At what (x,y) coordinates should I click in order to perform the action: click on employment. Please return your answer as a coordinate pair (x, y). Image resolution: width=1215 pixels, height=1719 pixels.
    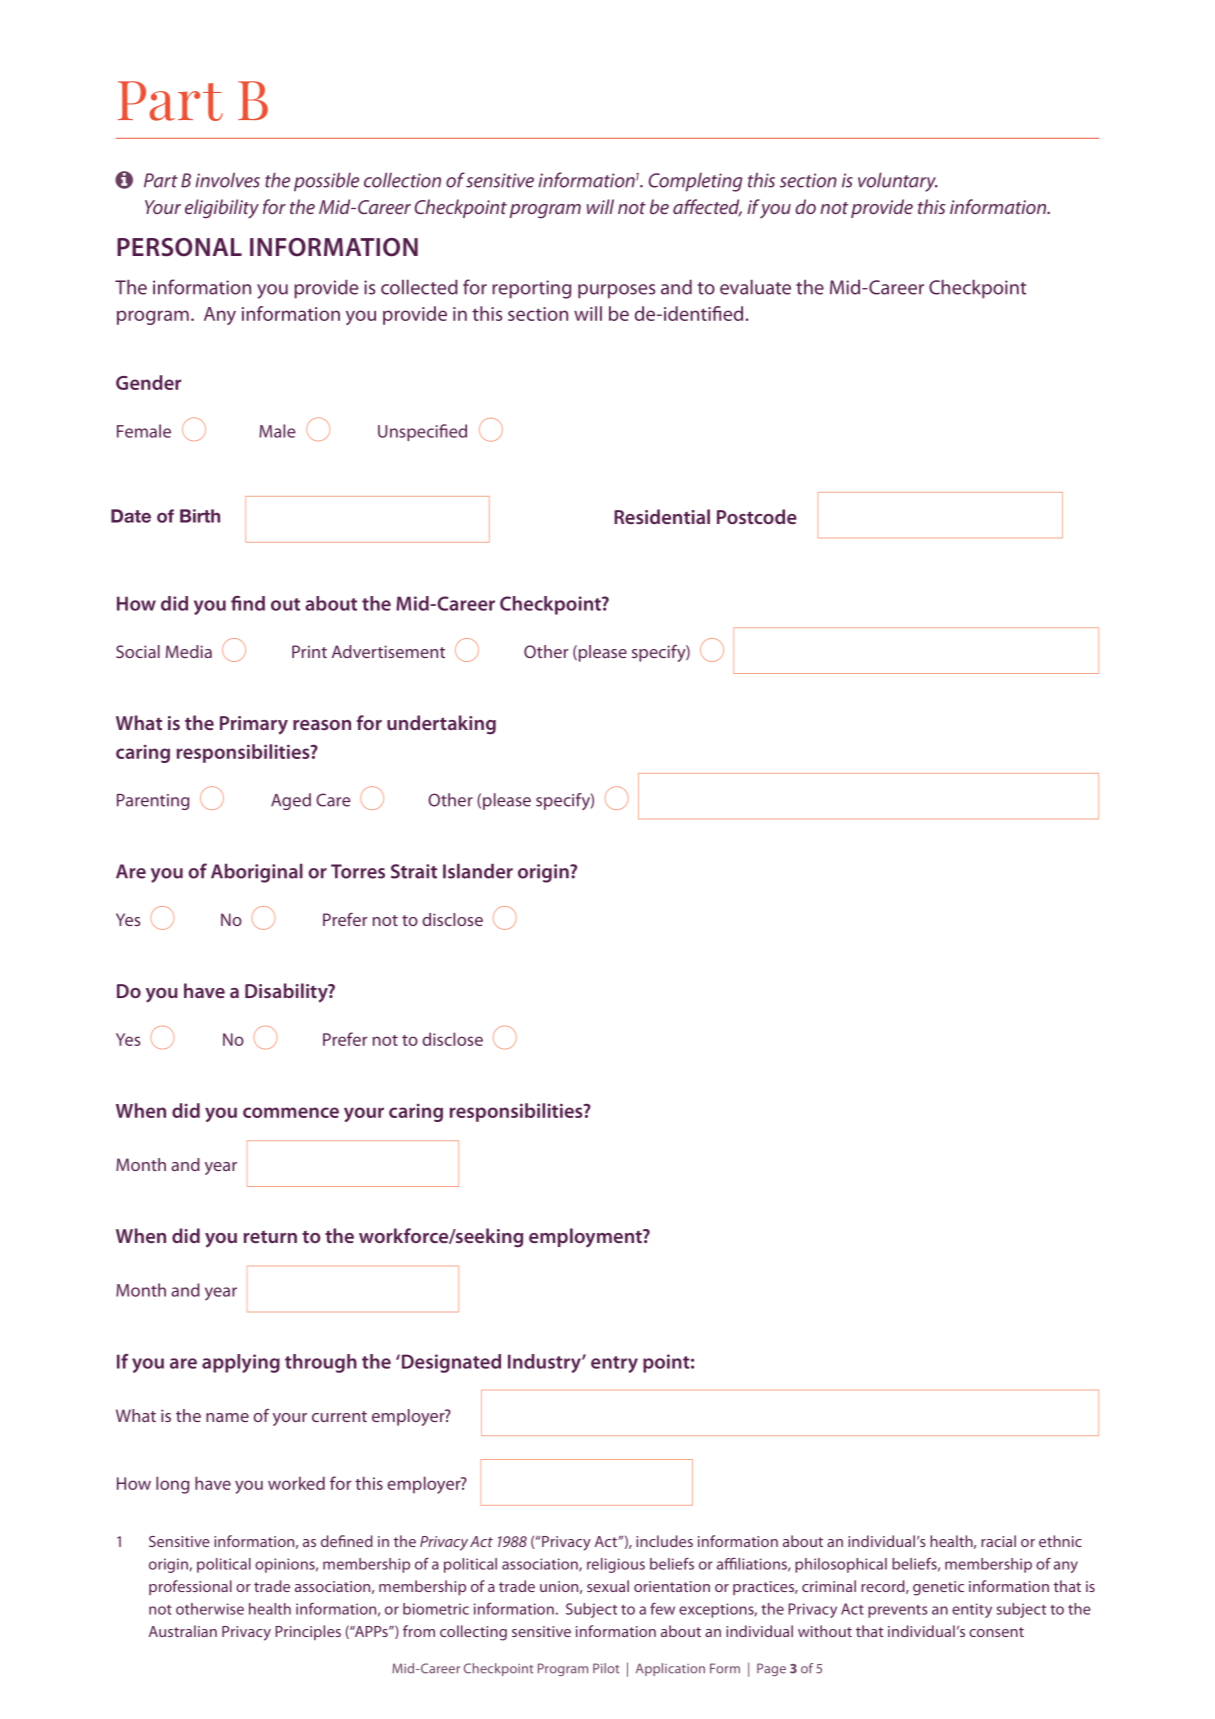
    Looking at the image, I should click on (586, 1238).
